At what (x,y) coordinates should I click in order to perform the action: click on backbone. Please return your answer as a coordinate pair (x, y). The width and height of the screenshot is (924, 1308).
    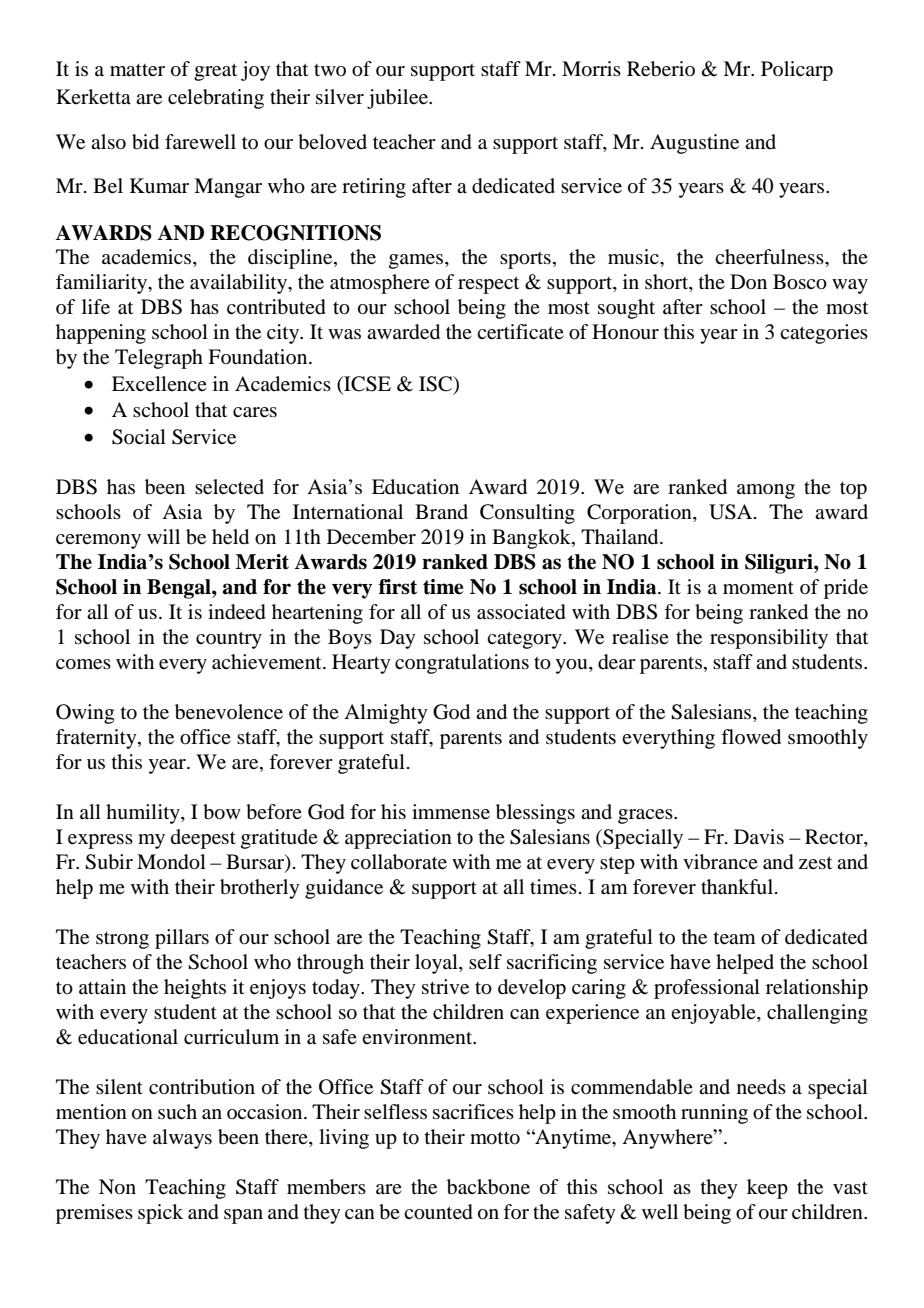
    Looking at the image, I should click on (488, 1187).
